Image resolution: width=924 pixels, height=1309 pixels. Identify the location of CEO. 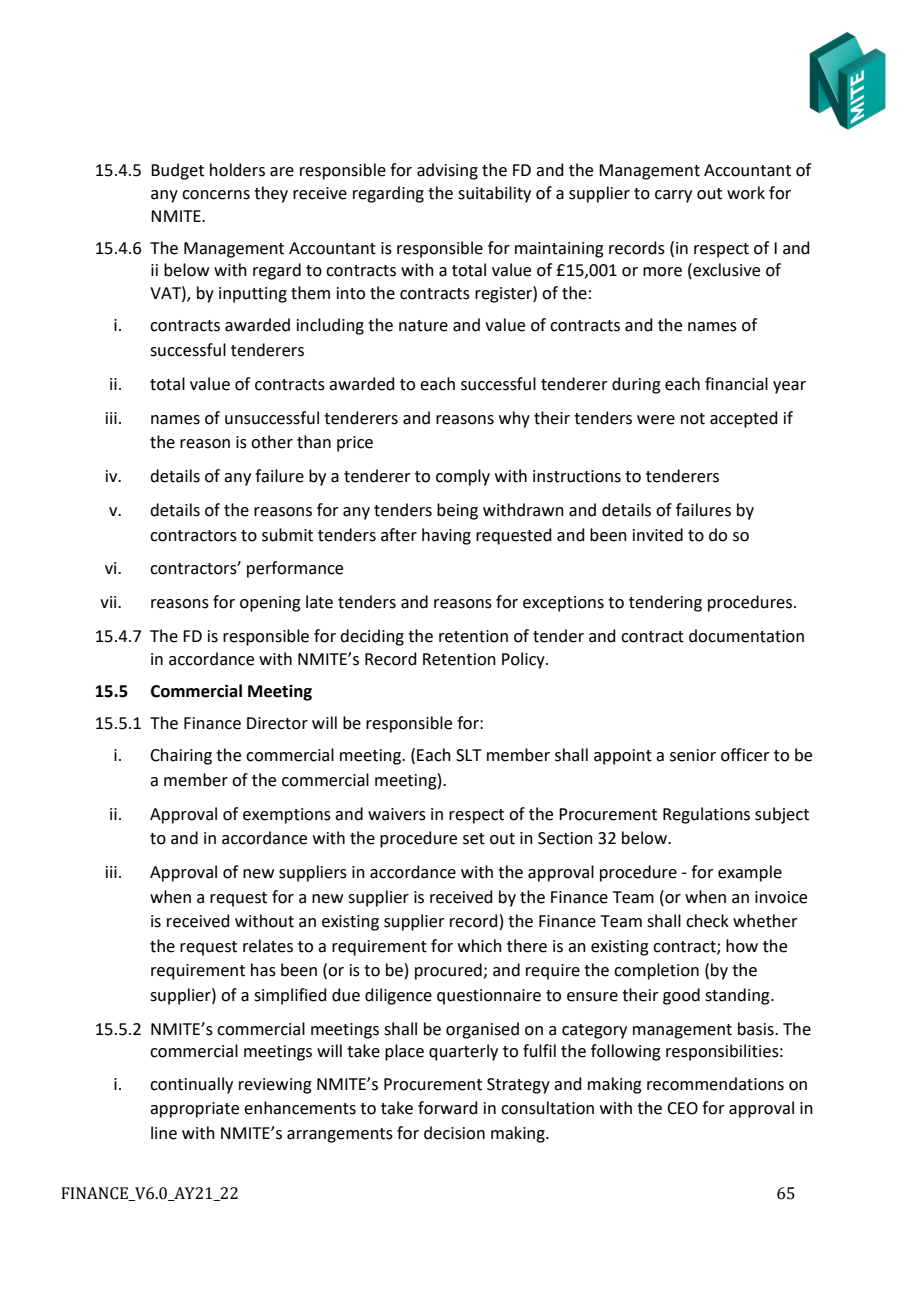
(682, 1108).
